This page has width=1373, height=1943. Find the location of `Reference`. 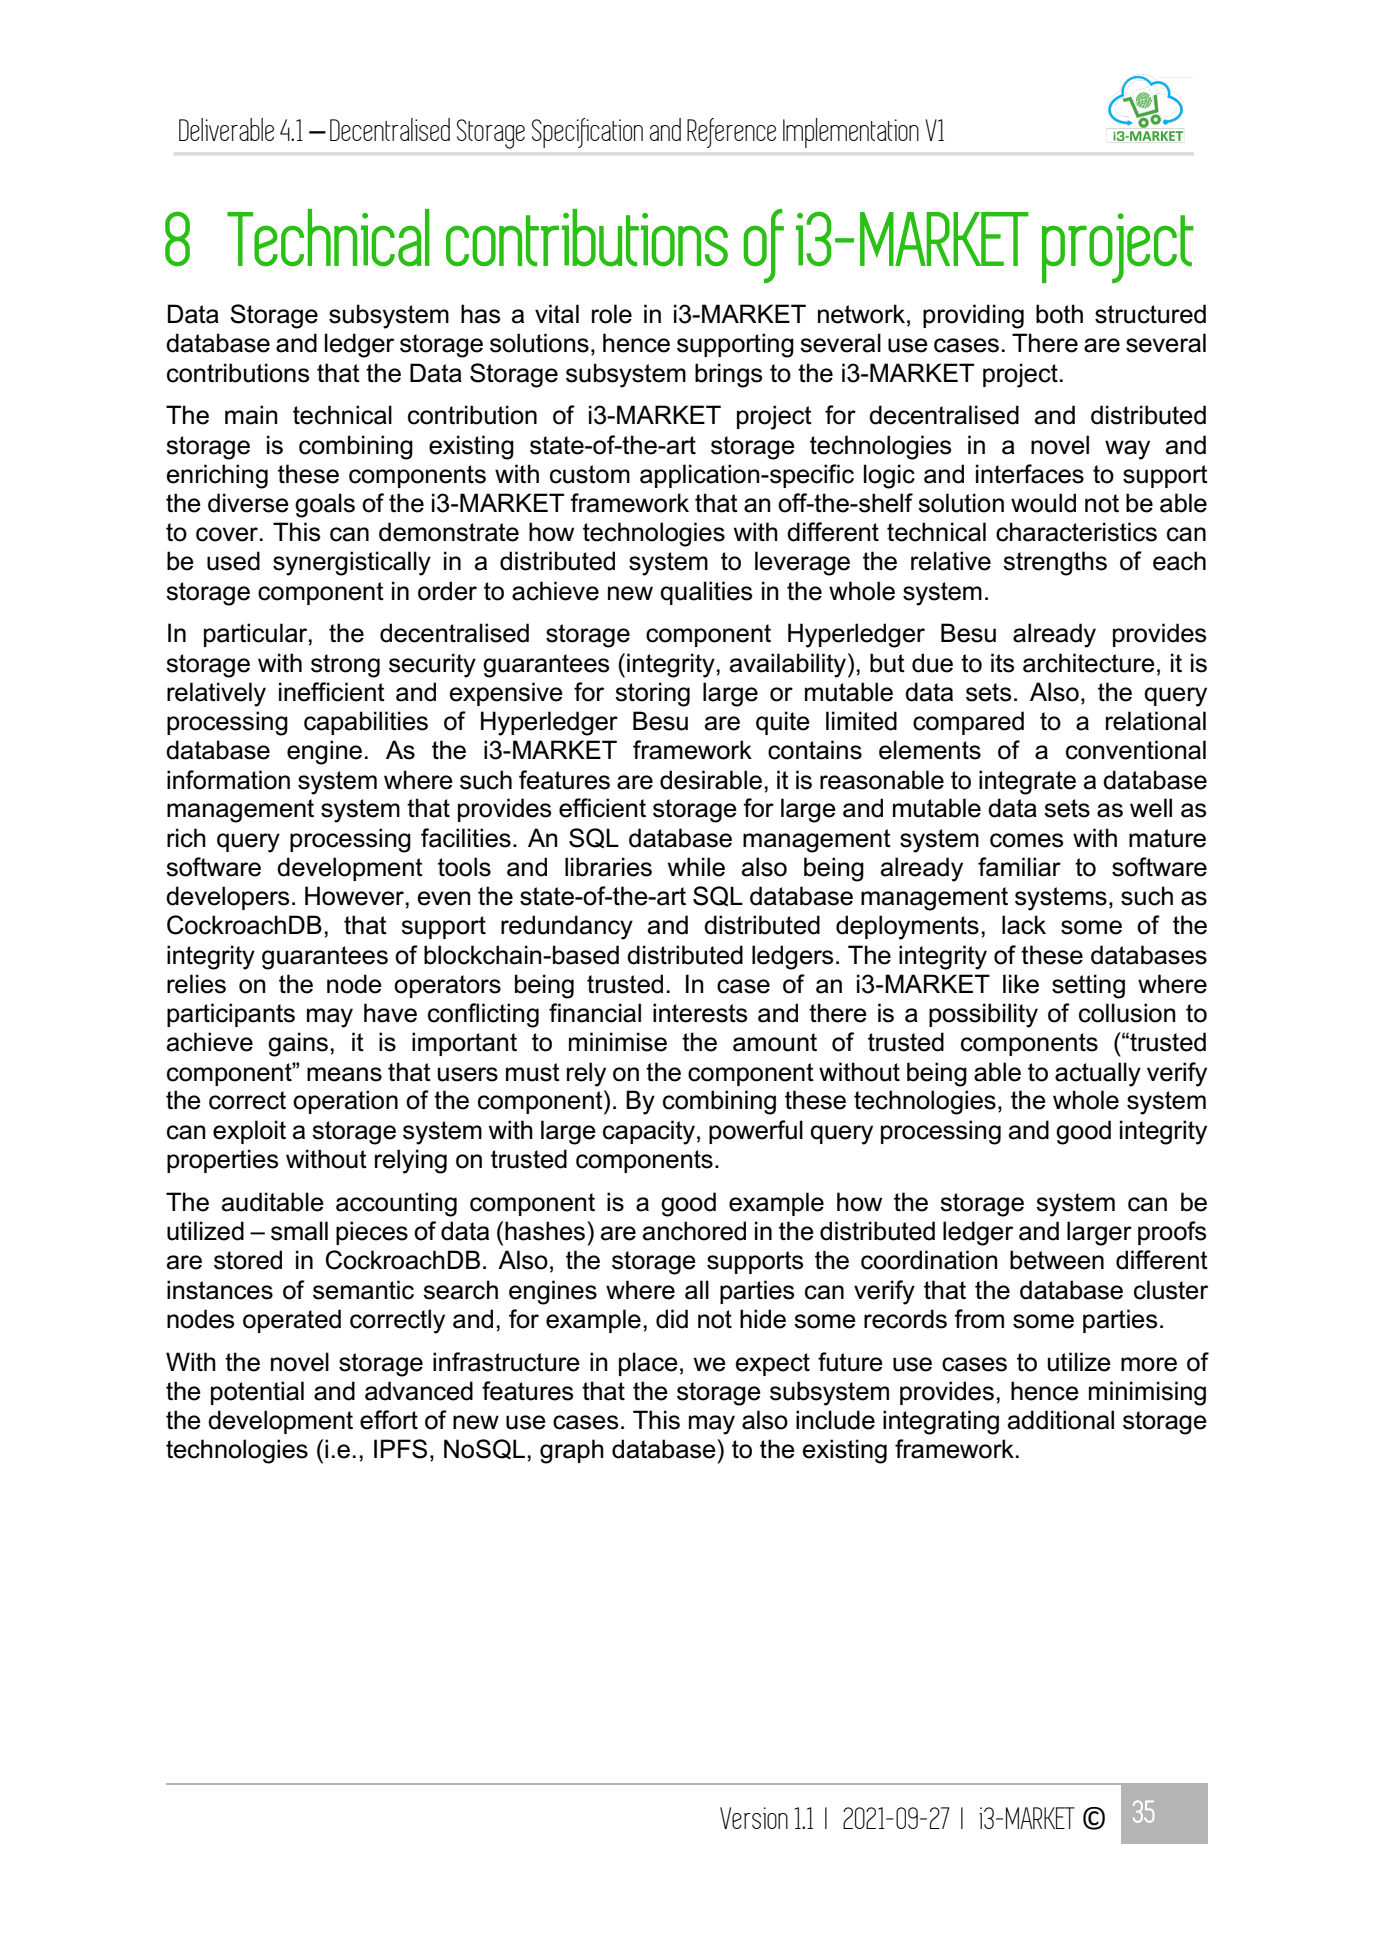

Reference is located at coordinates (731, 133).
